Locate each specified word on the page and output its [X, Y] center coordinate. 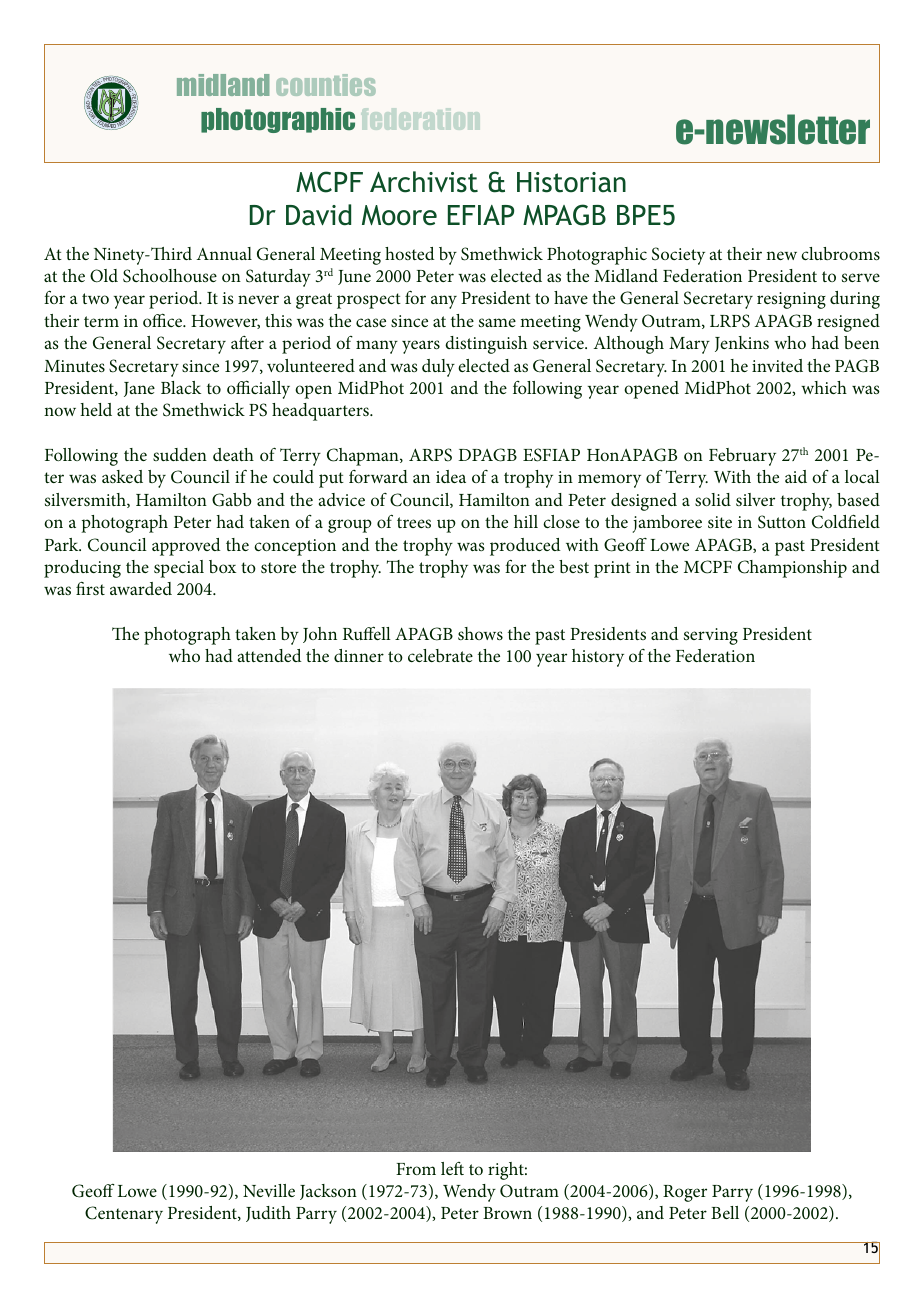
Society [678, 256]
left [452, 1168]
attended [270, 655]
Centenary [124, 1215]
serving [711, 636]
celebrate [440, 655]
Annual [224, 253]
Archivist [424, 182]
